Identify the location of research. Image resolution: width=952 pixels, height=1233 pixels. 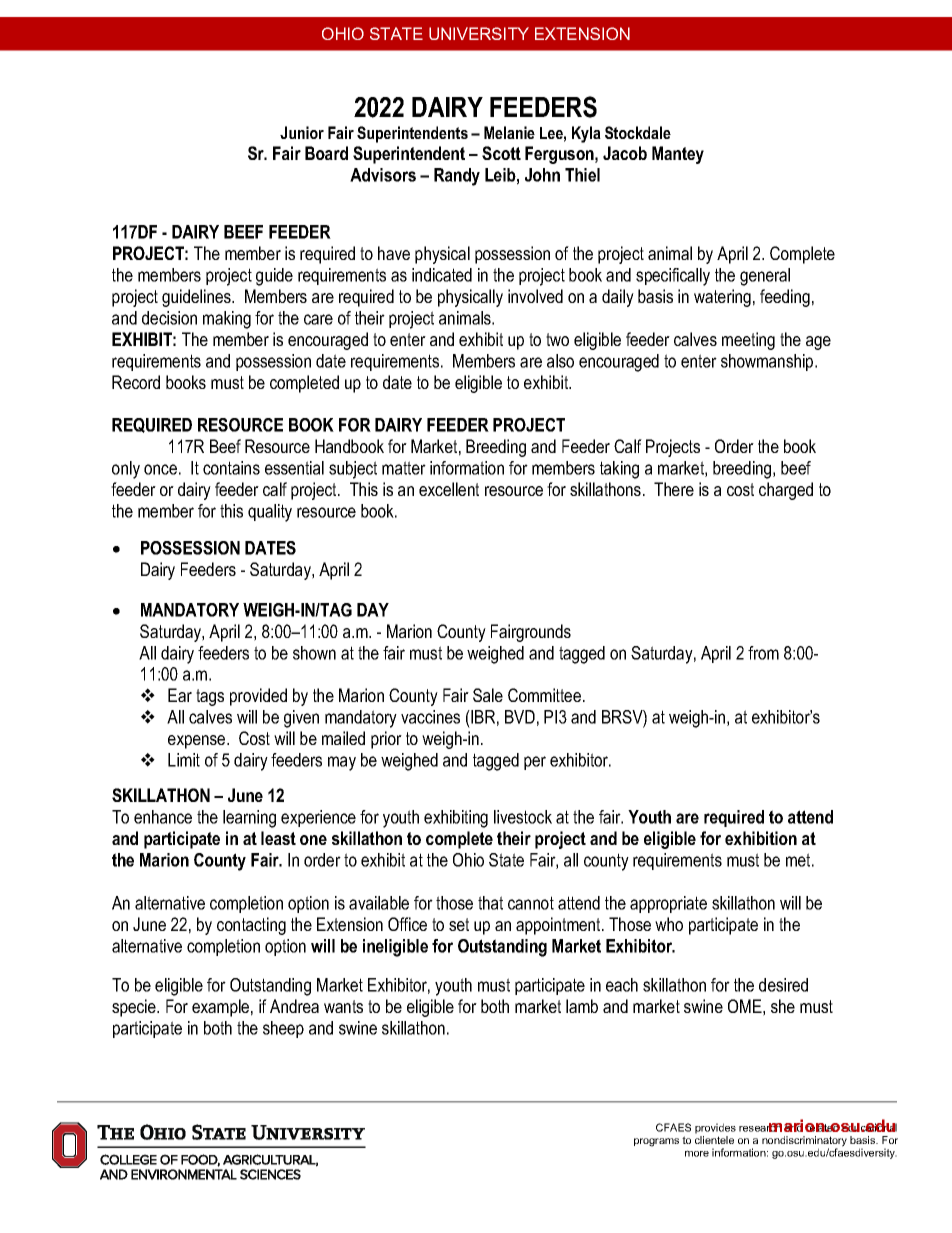
(760, 1127).
